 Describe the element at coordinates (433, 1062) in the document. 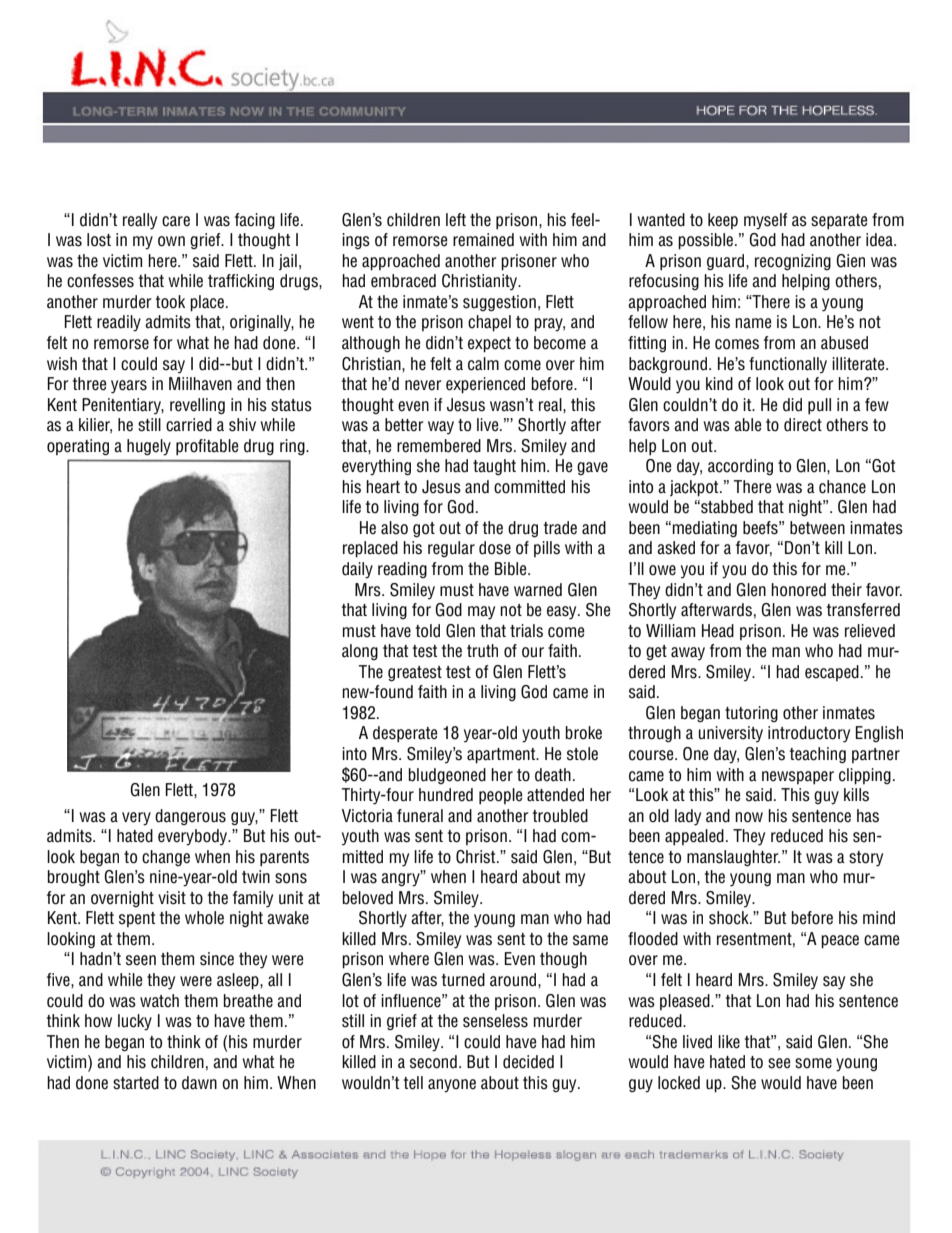

I see `second` at that location.
